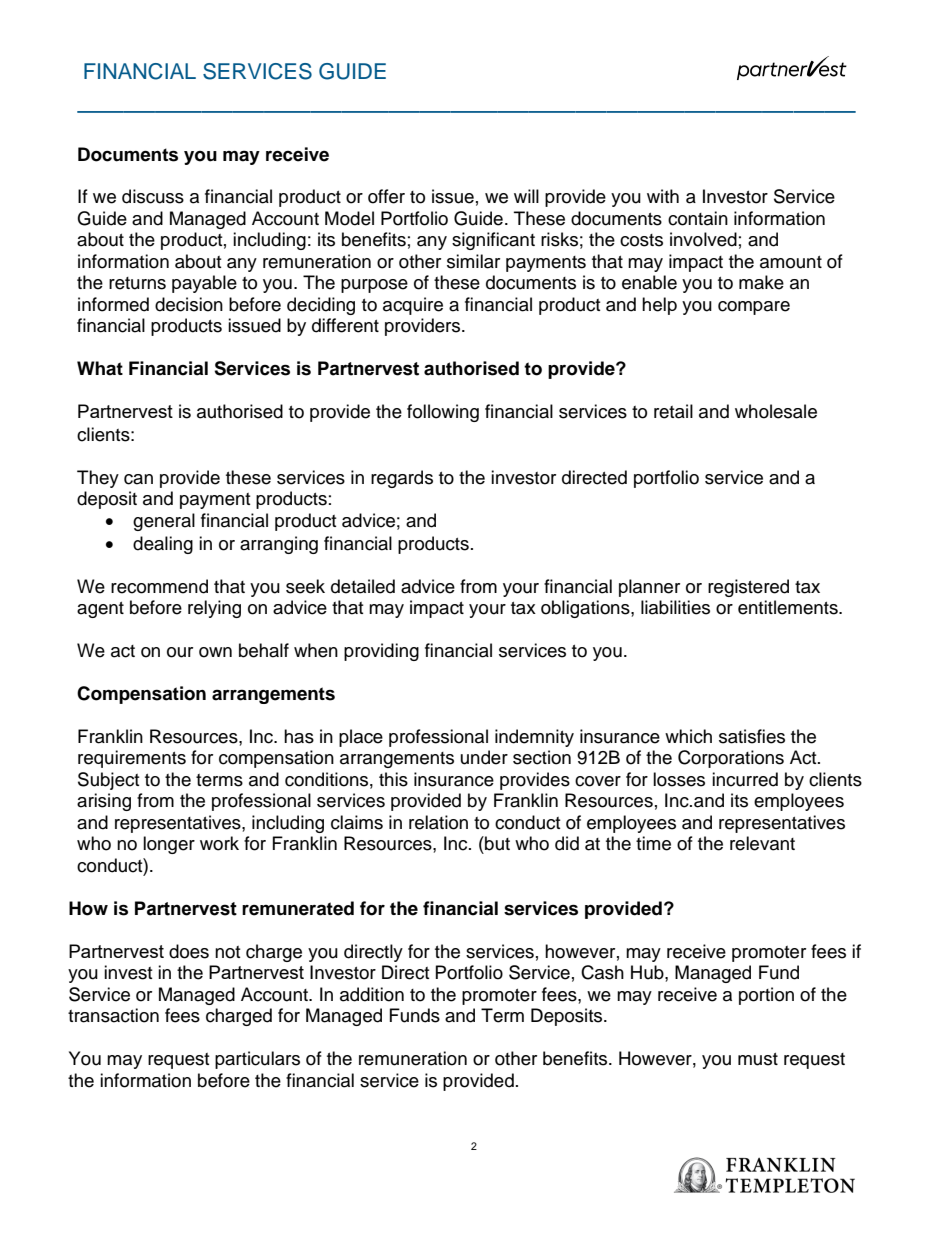  Describe the element at coordinates (132, 759) in the screenshot. I see `requirements` at that location.
